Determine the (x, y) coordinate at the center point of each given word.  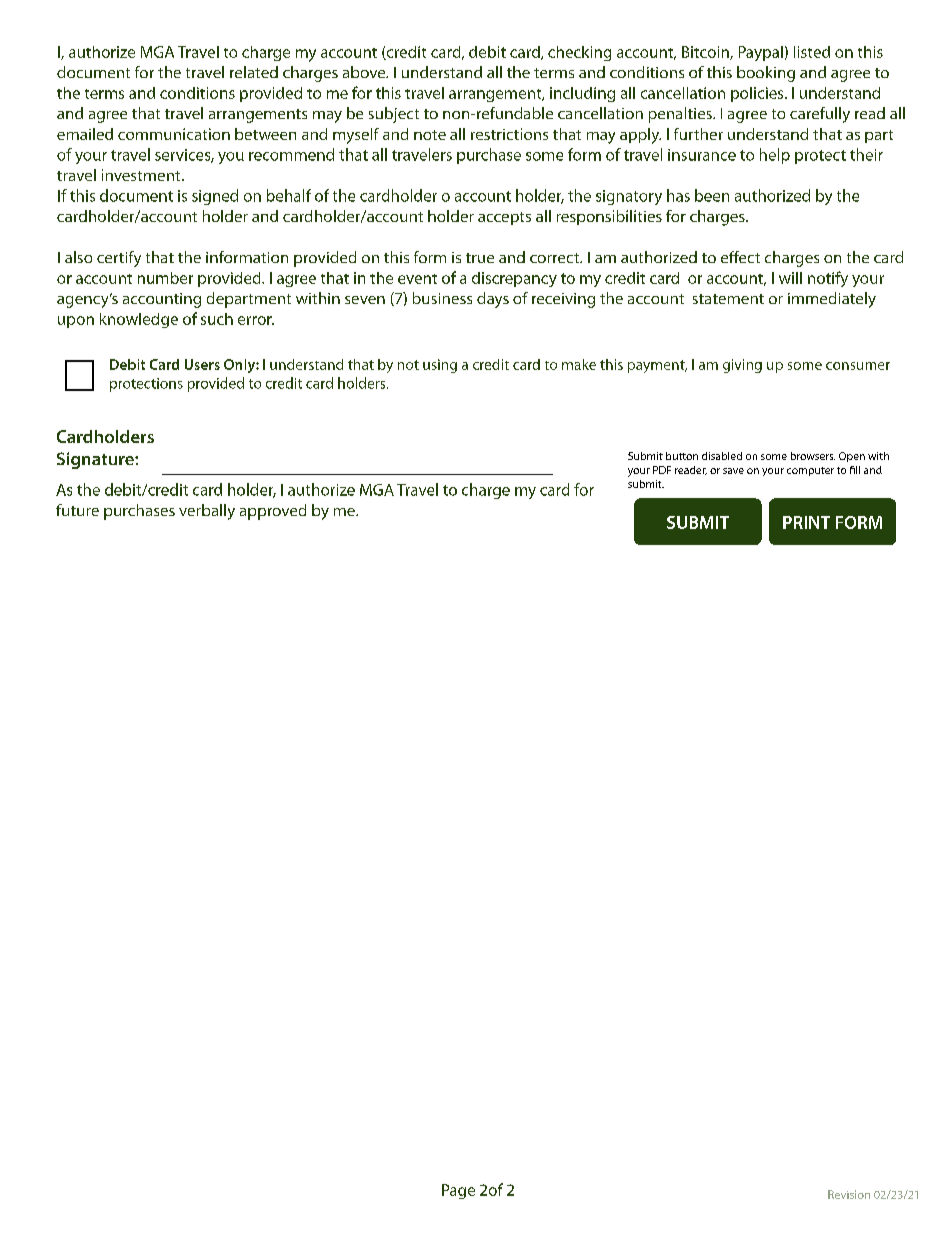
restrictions (509, 134)
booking (766, 74)
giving (742, 366)
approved (273, 512)
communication (174, 134)
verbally (207, 512)
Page (458, 1191)
